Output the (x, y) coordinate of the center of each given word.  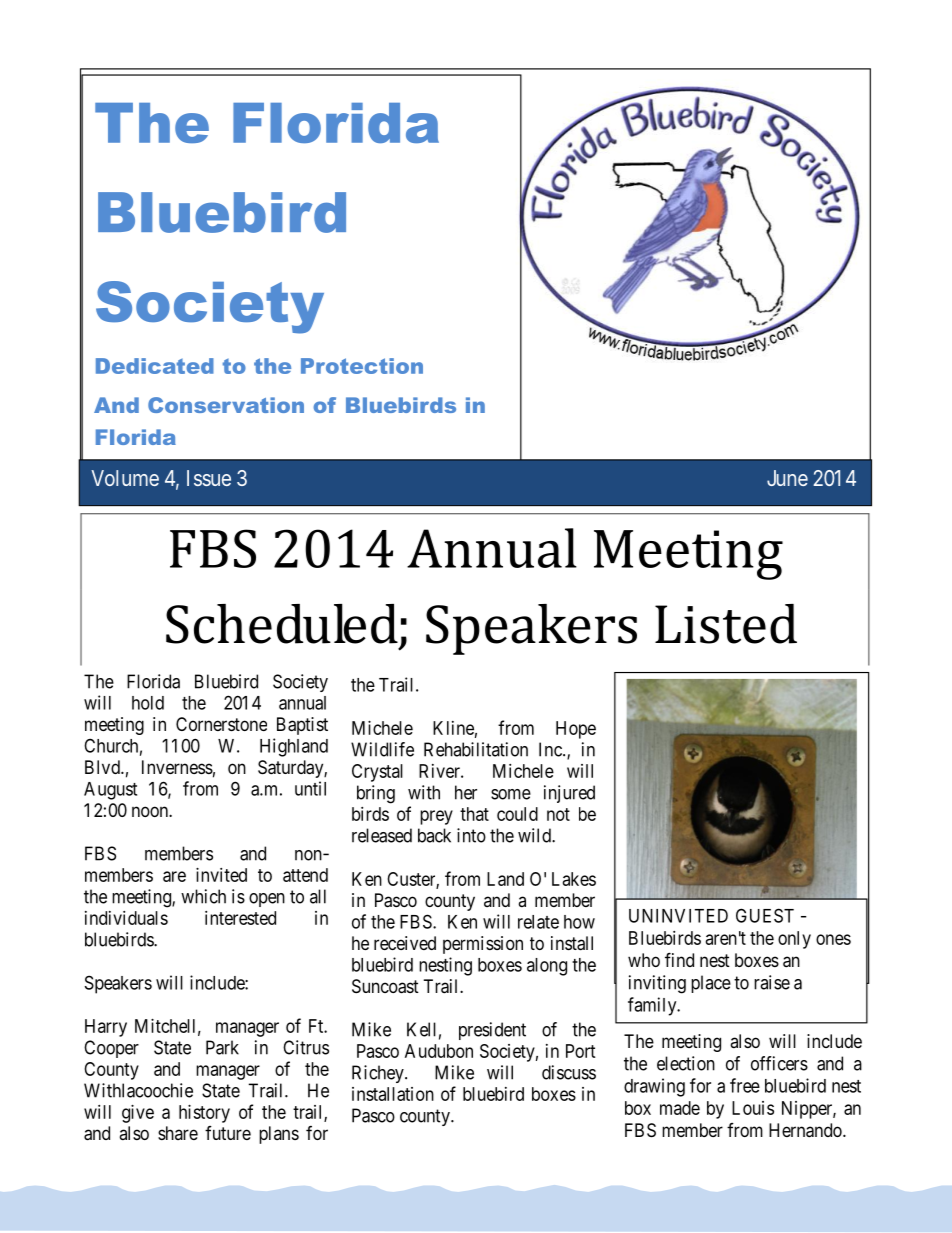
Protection (362, 366)
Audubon (439, 1051)
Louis (753, 1108)
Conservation (226, 405)
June (787, 478)
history (204, 1114)
